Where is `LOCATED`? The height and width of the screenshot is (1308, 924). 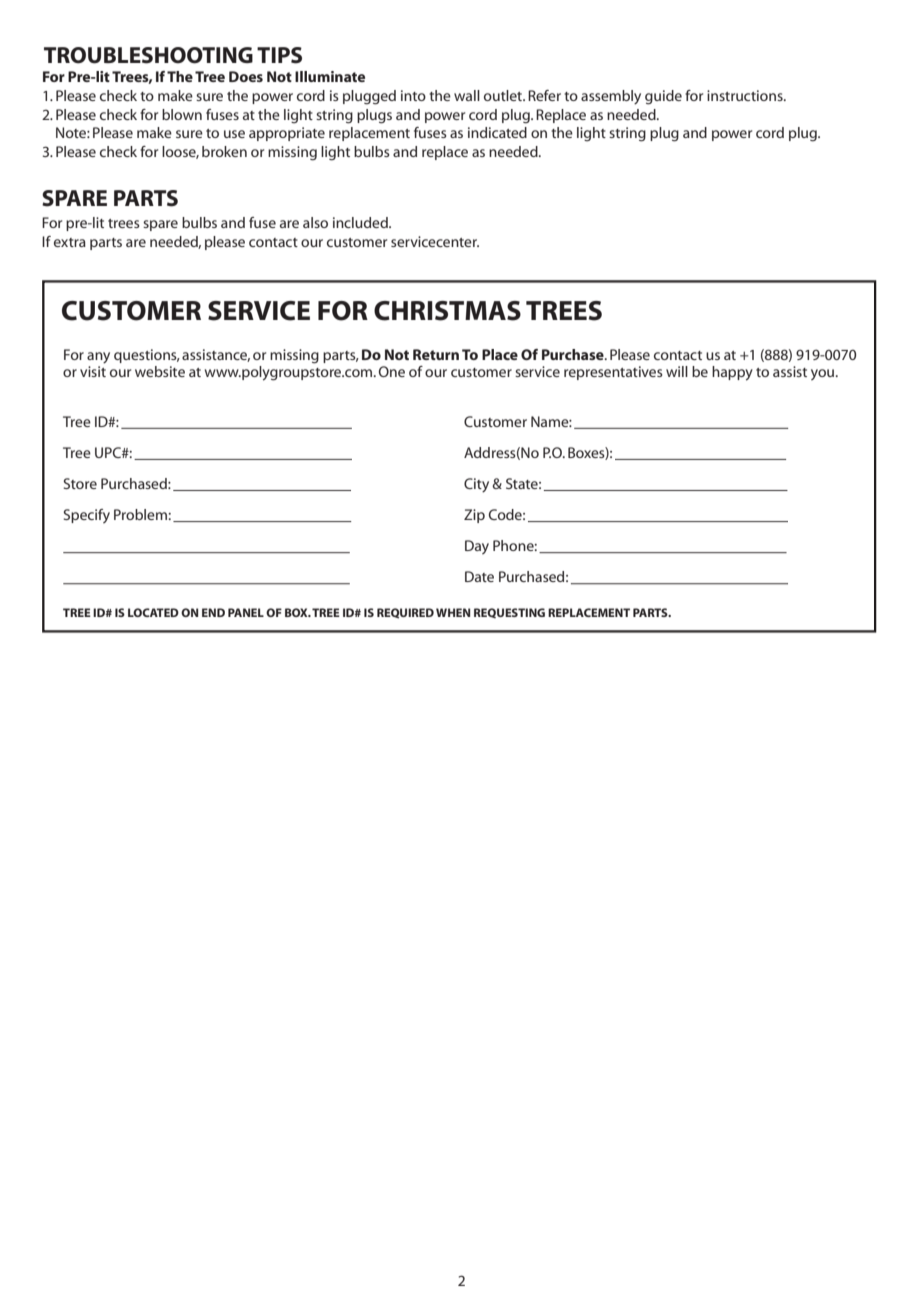 LOCATED is located at coordinates (153, 612).
